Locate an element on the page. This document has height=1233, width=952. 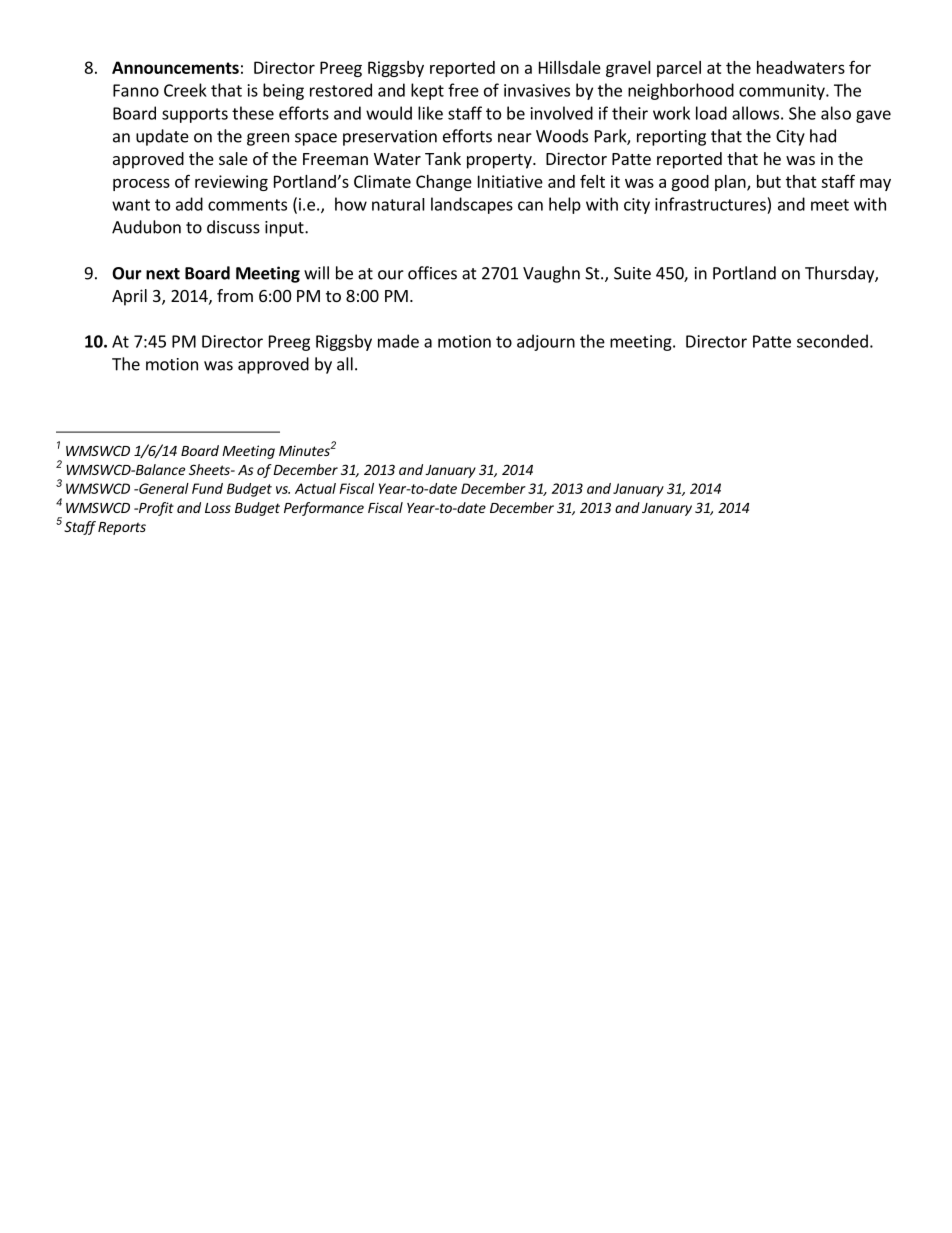
community is located at coordinates (783, 92).
